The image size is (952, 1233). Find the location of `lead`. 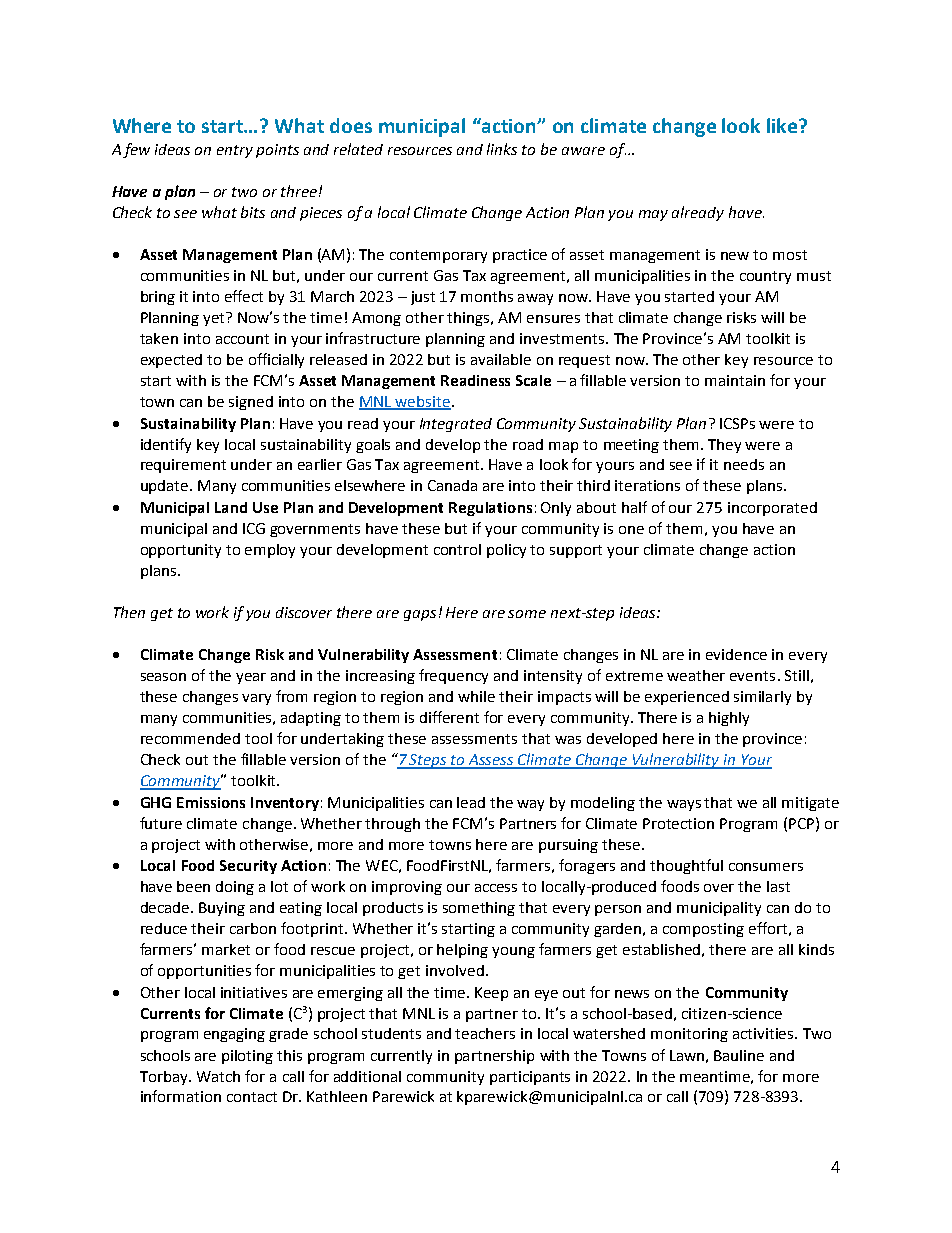

lead is located at coordinates (471, 802).
